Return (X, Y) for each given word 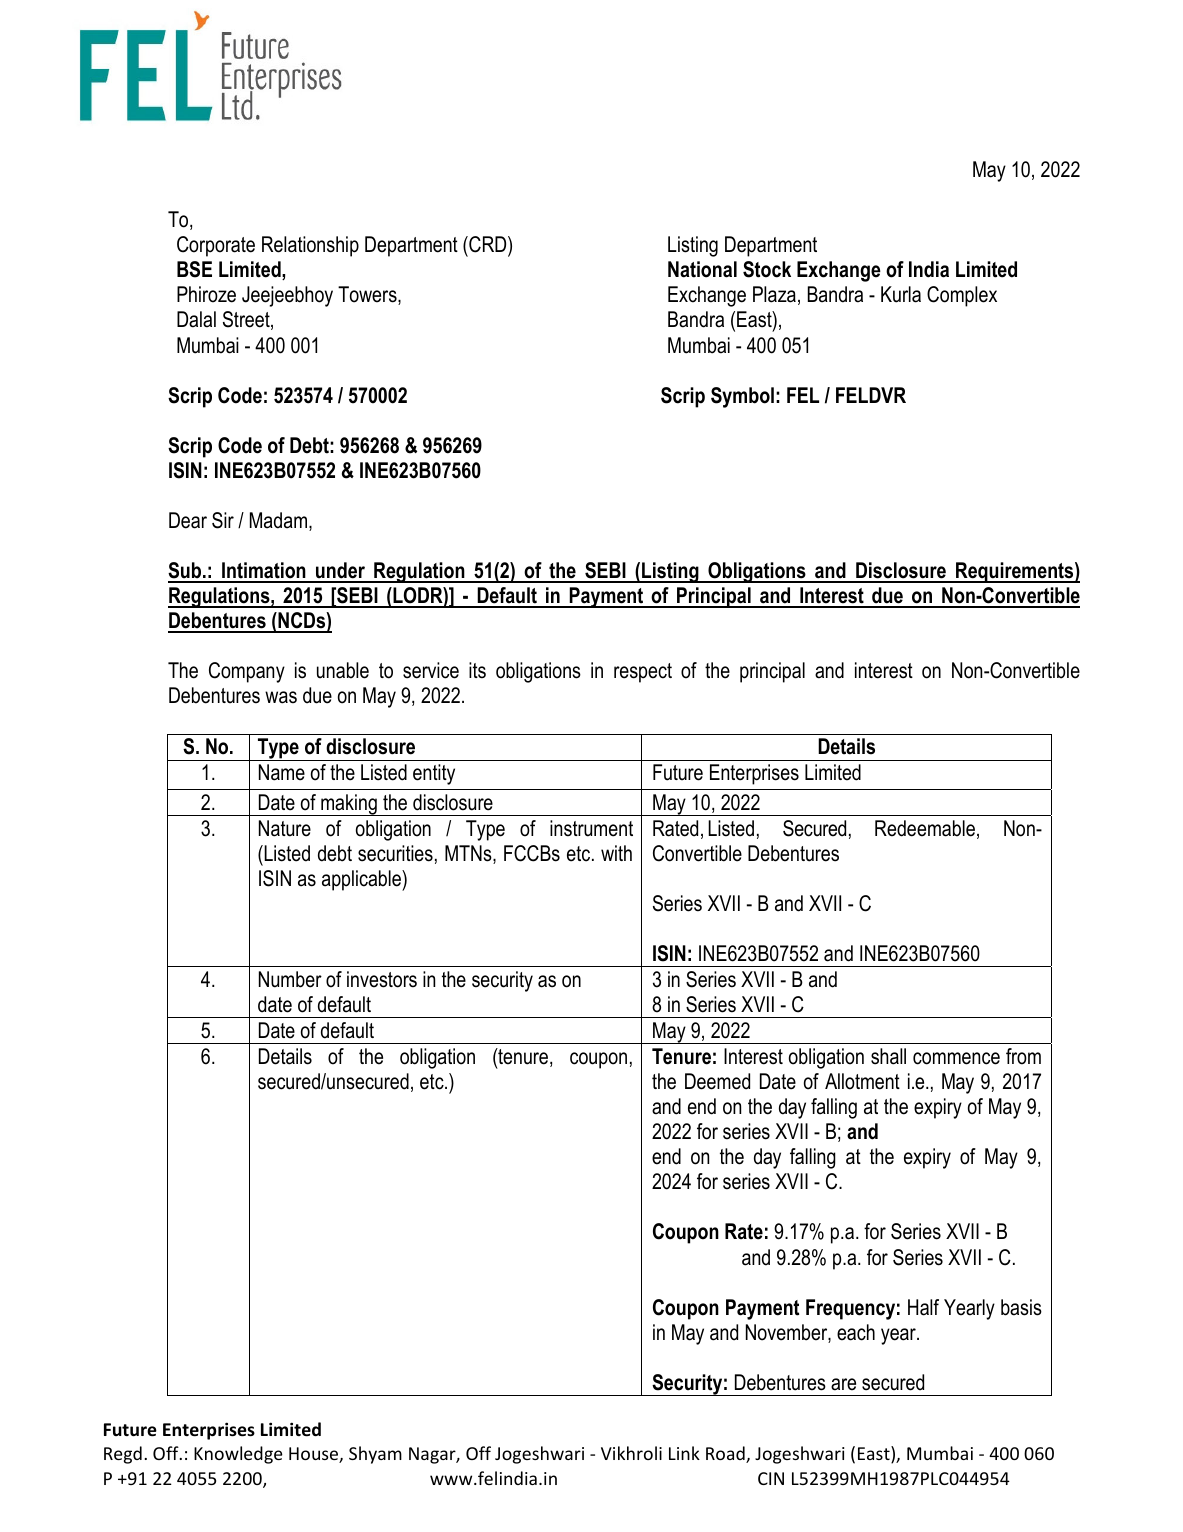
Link (684, 1453)
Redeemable (925, 828)
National (702, 269)
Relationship (310, 246)
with (616, 853)
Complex (962, 296)
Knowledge (238, 1455)
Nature (285, 828)
